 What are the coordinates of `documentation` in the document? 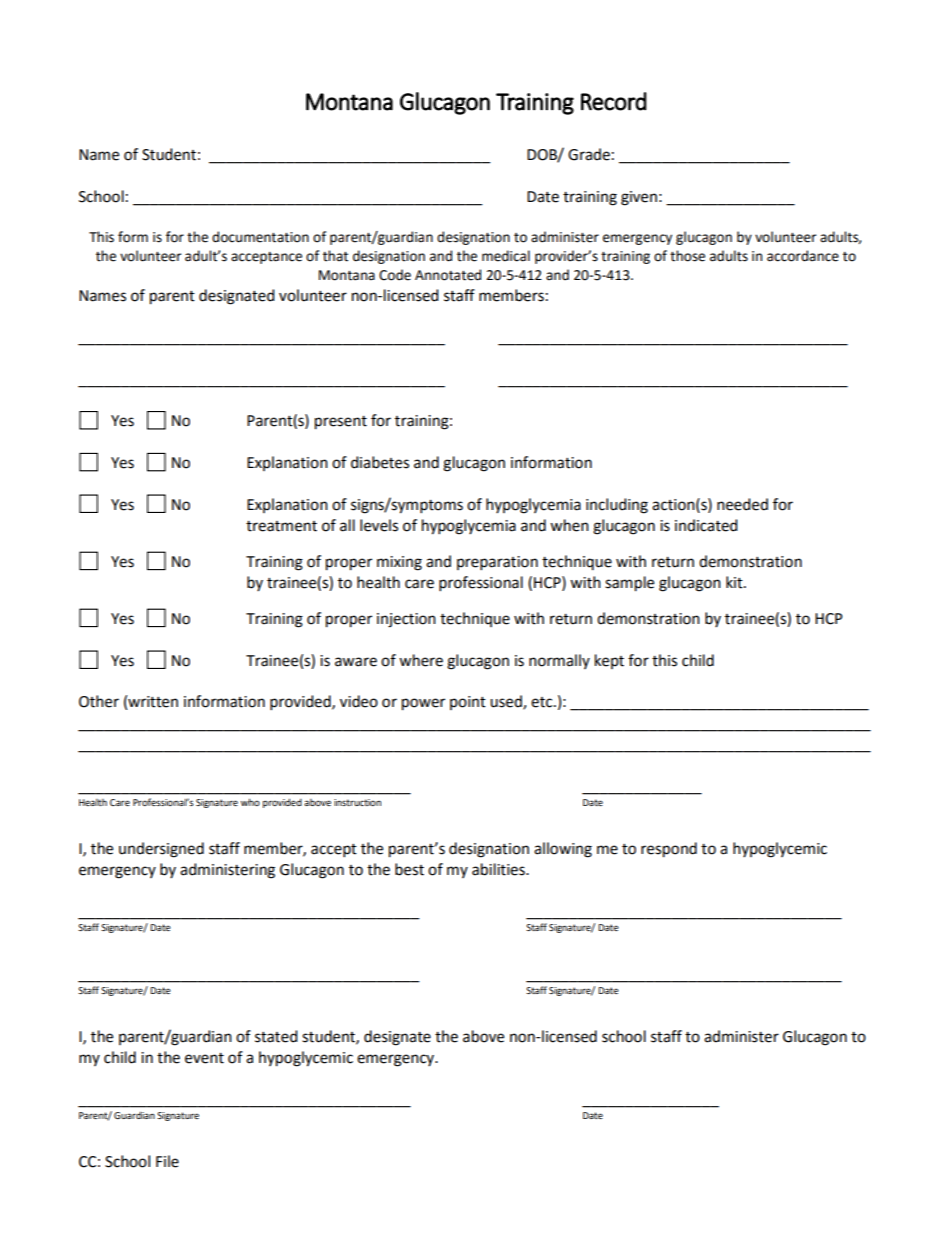 It's located at (260, 237).
